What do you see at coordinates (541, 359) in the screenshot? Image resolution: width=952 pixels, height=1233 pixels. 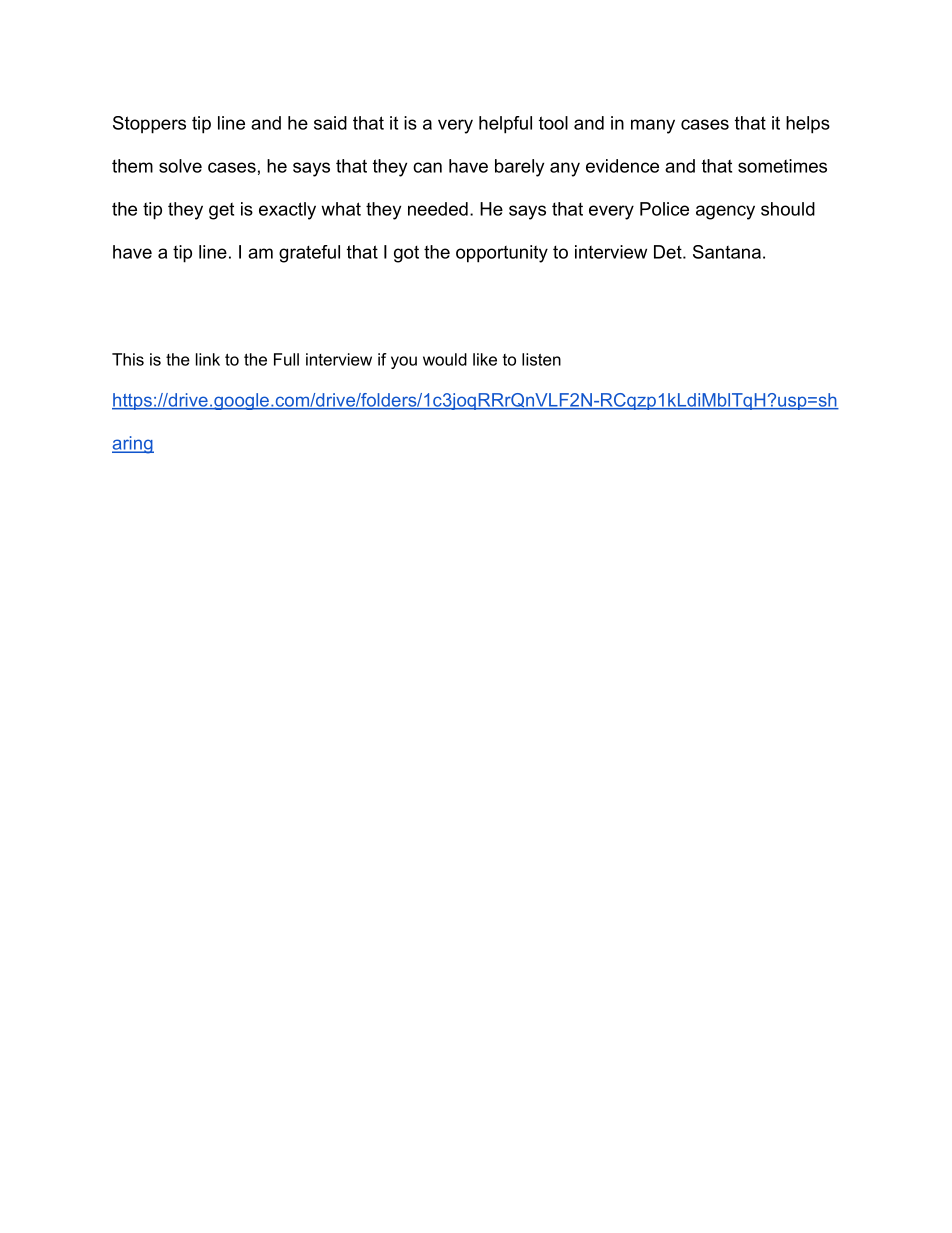 I see `listen` at bounding box center [541, 359].
